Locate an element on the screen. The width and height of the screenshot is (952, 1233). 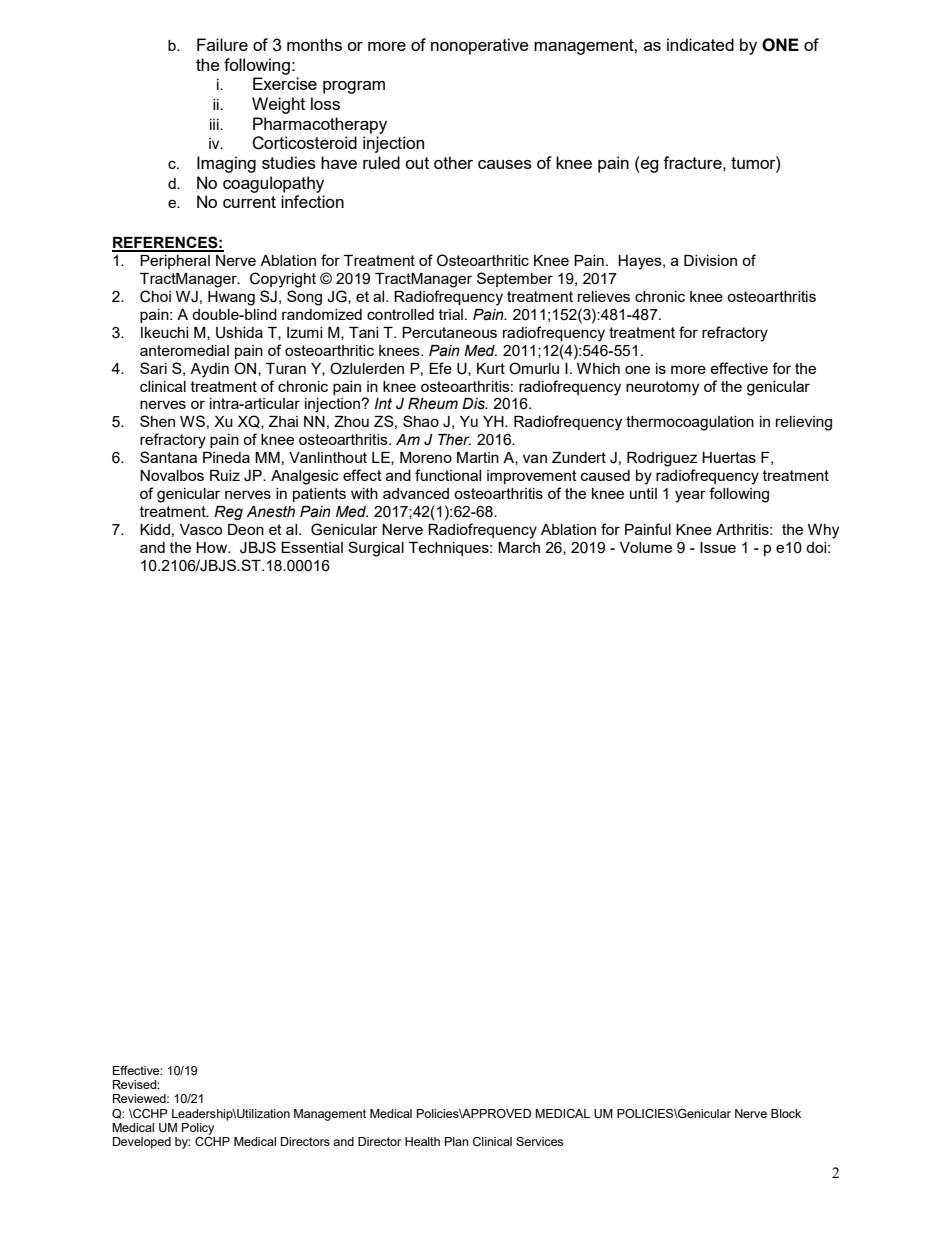
relieving is located at coordinates (804, 423).
